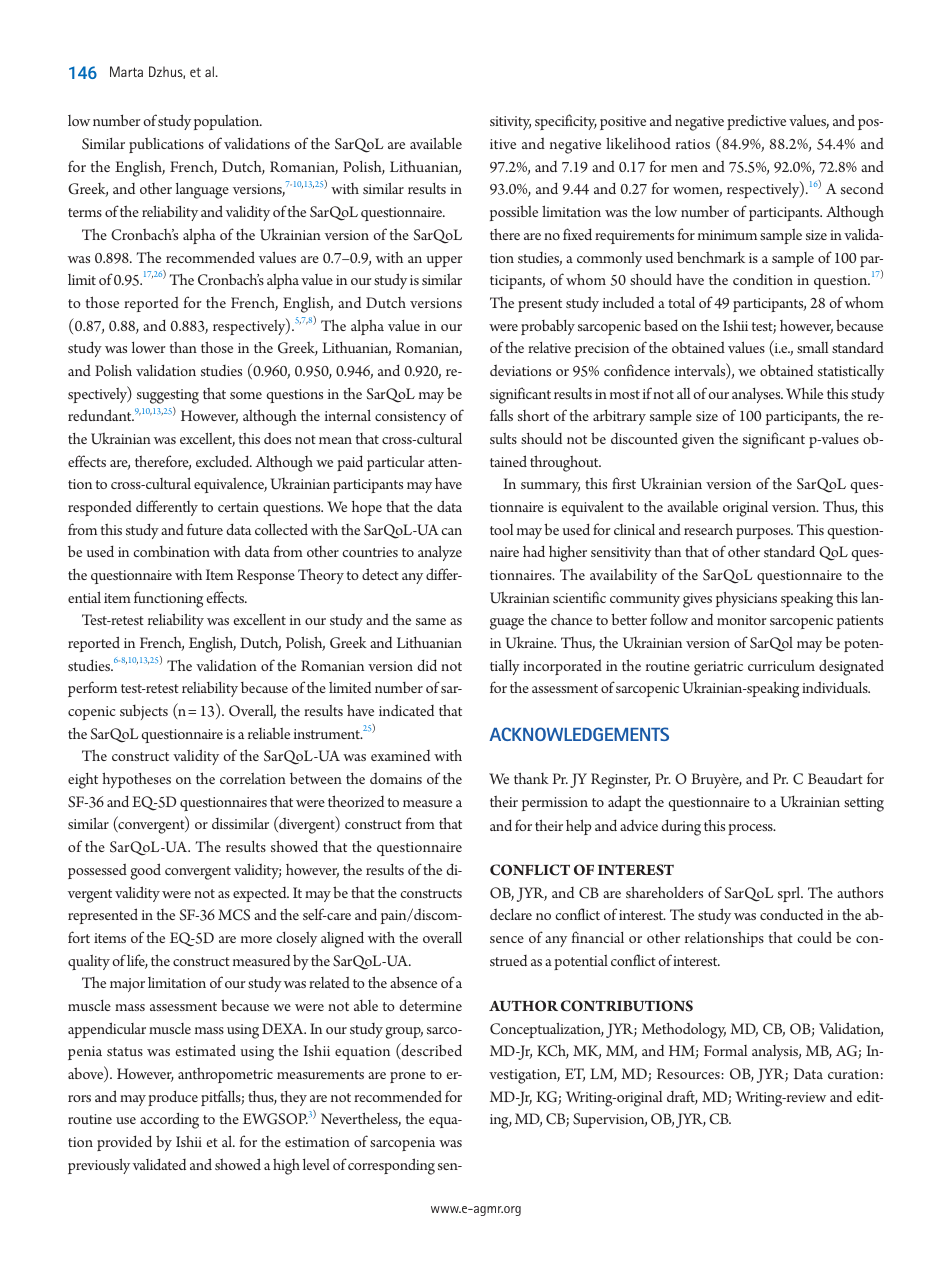  What do you see at coordinates (136, 780) in the image?
I see `hypotheses` at bounding box center [136, 780].
